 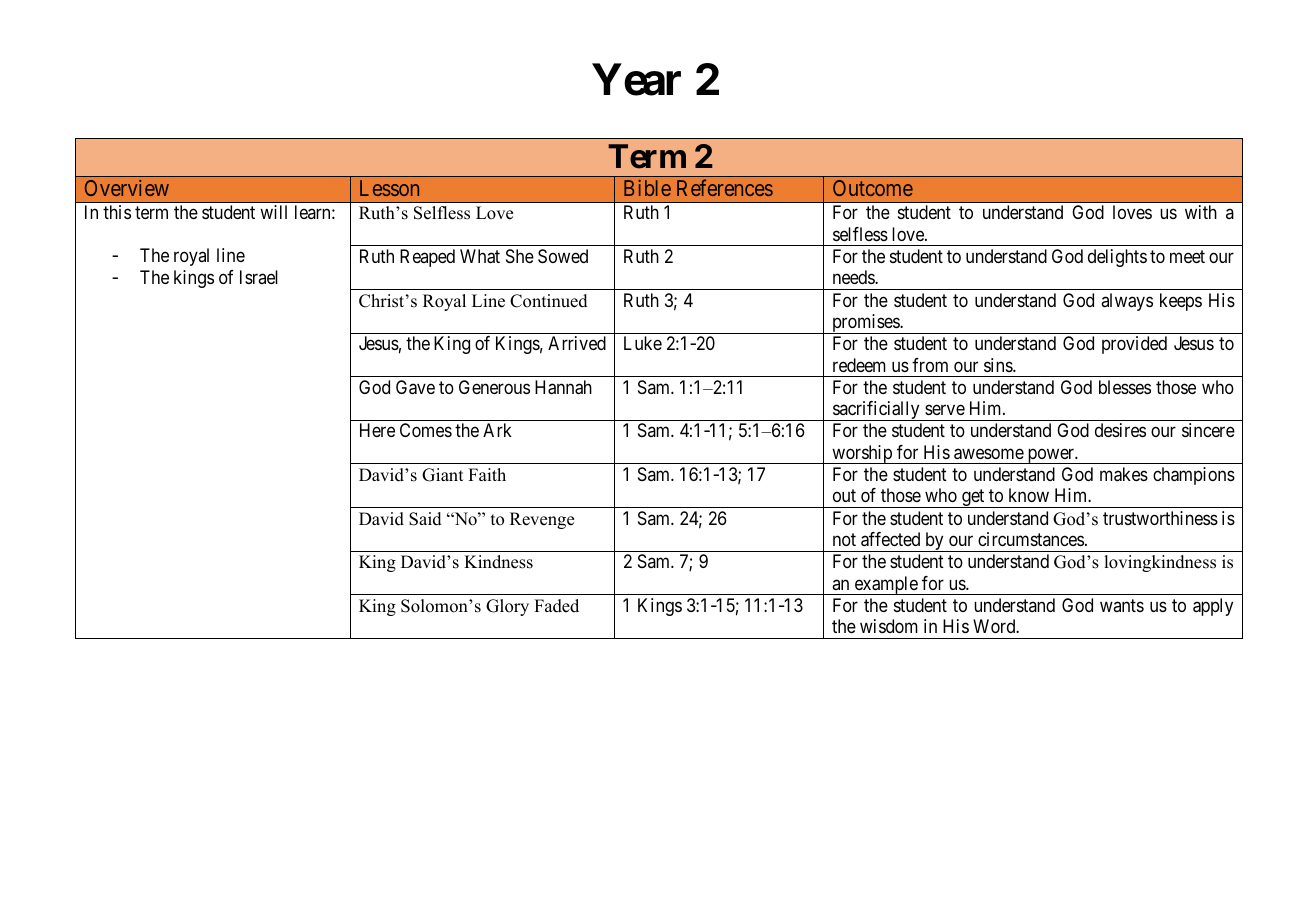 What do you see at coordinates (873, 188) in the page?
I see `Outcome` at bounding box center [873, 188].
